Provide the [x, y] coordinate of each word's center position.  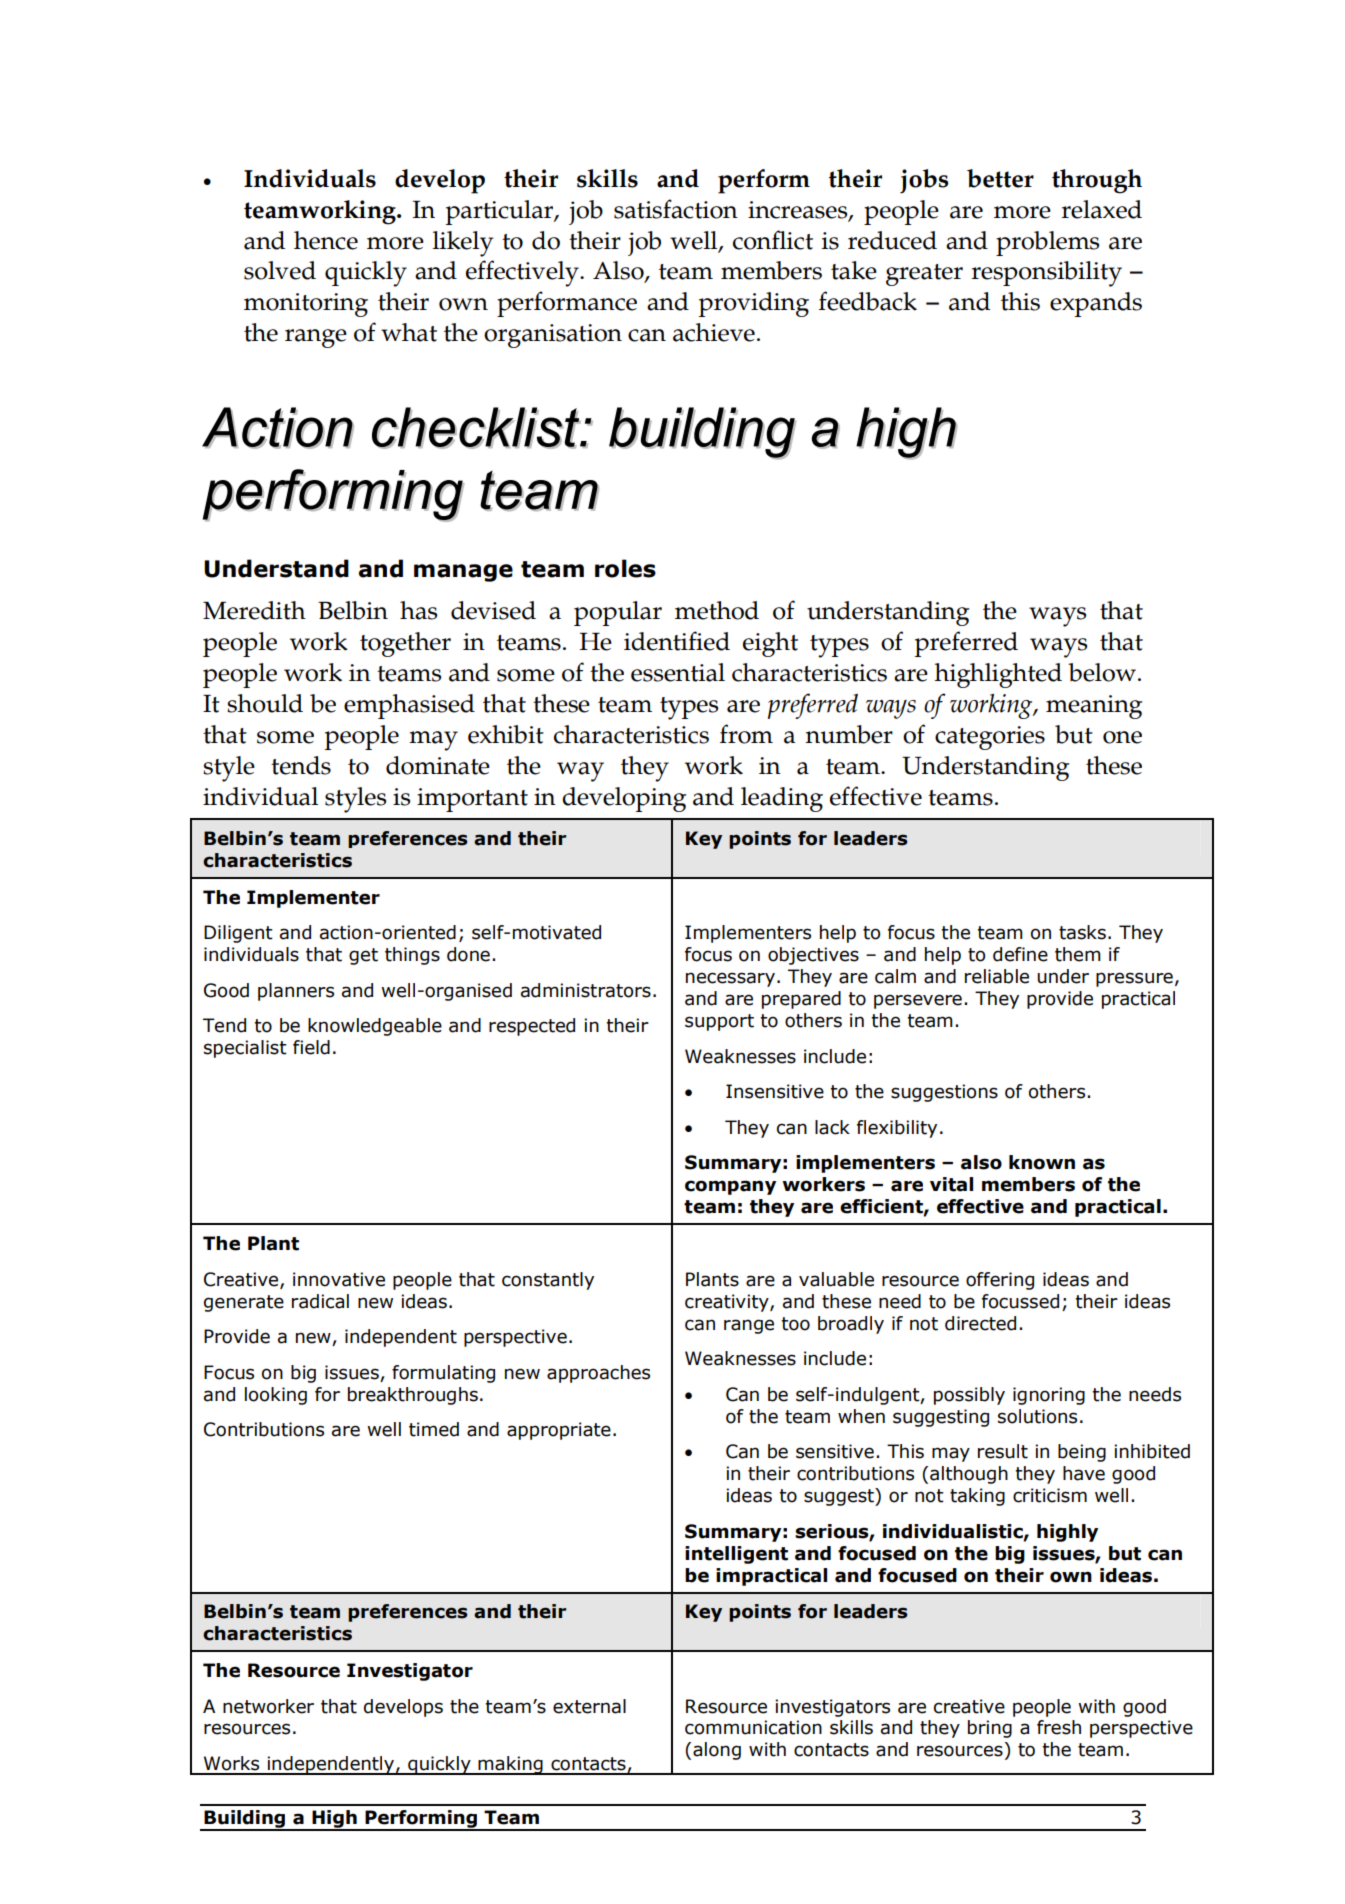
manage [463, 573]
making [510, 1765]
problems [1047, 243]
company [730, 1187]
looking [276, 1396]
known [1042, 1162]
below [1102, 672]
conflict [773, 240]
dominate [438, 765]
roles [625, 568]
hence [326, 240]
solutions [1037, 1416]
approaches [598, 1374]
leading [782, 799]
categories [990, 738]
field [311, 1047]
